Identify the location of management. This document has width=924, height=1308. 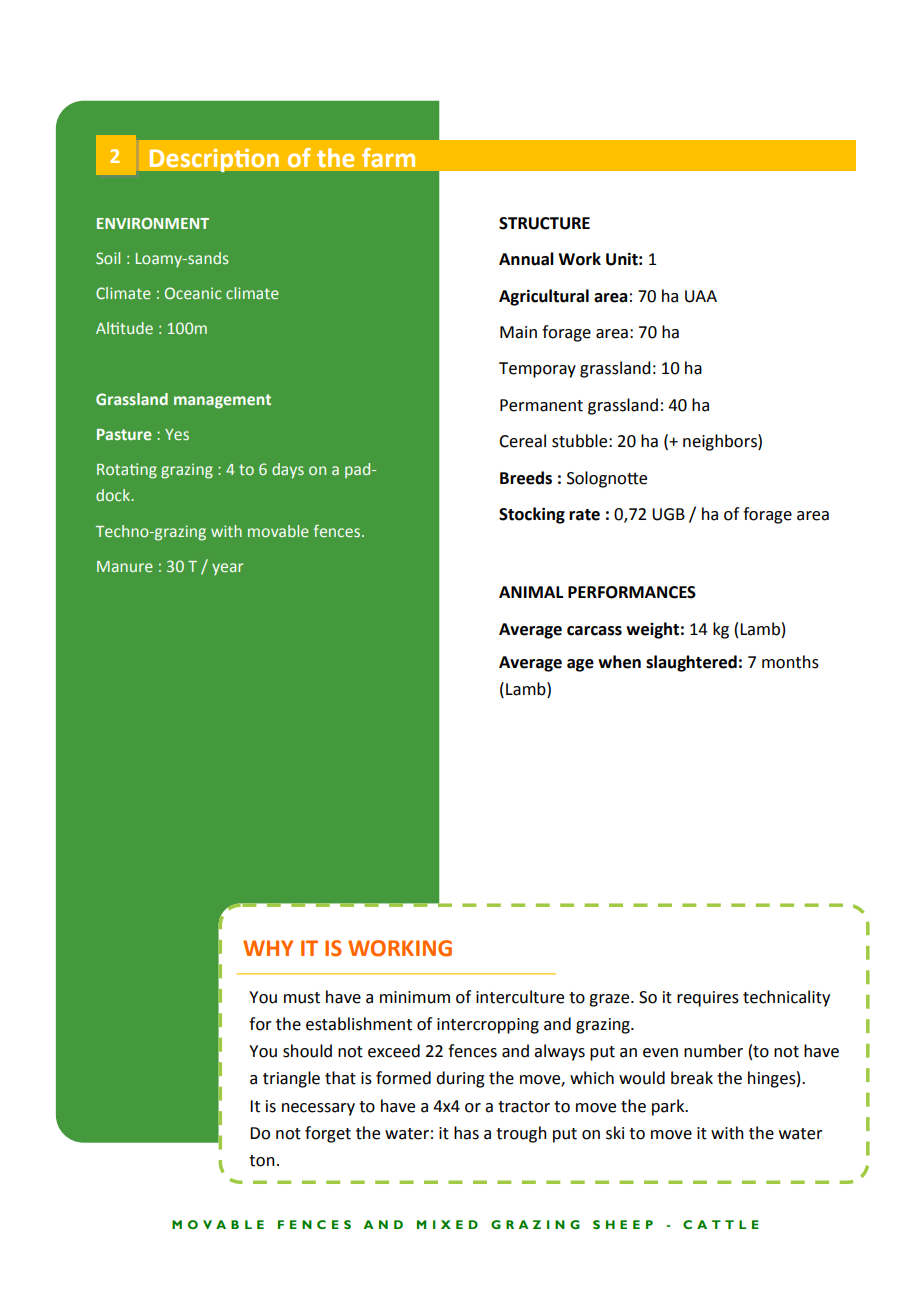
(222, 401).
